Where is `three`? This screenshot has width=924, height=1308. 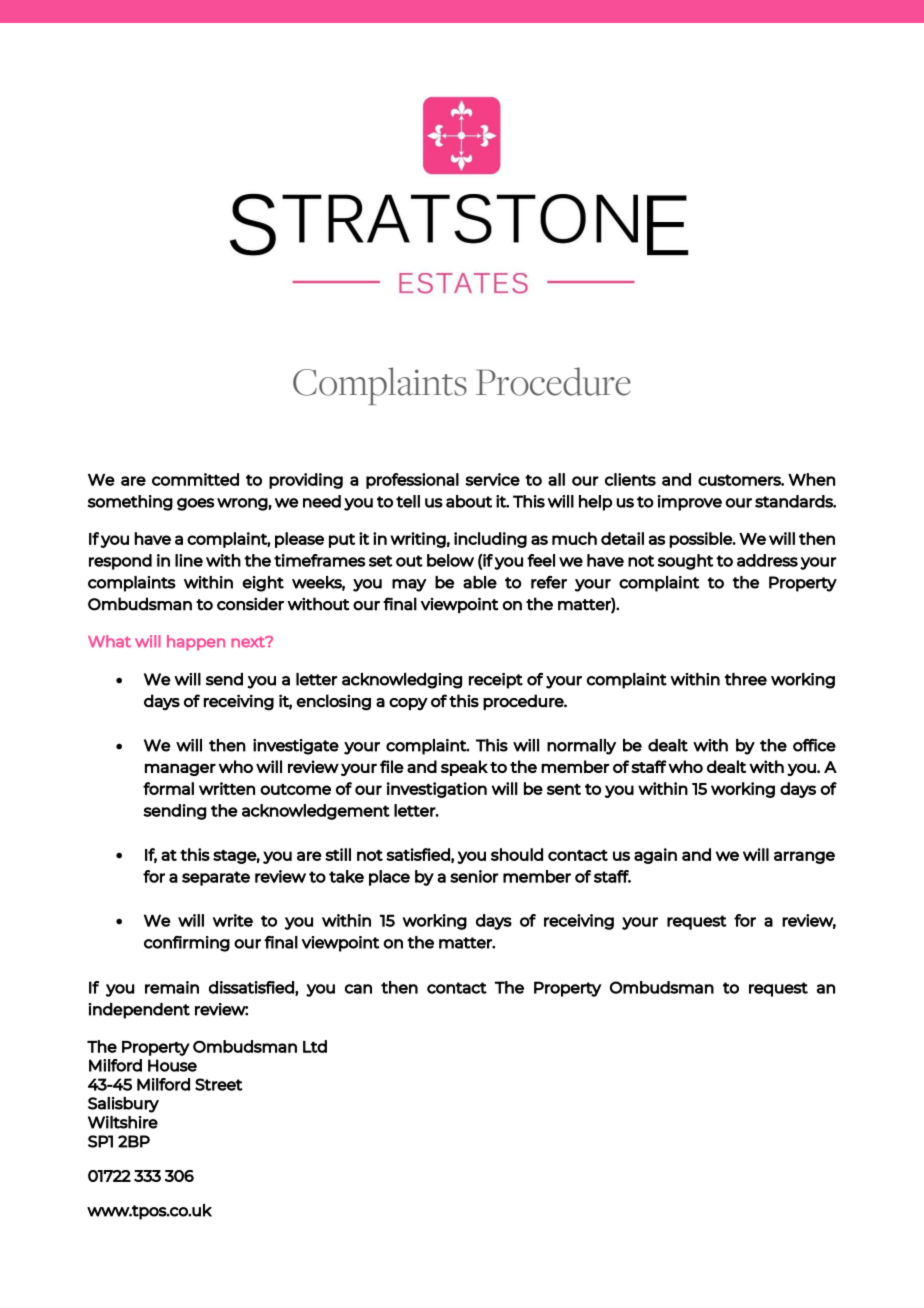
three is located at coordinates (746, 679).
